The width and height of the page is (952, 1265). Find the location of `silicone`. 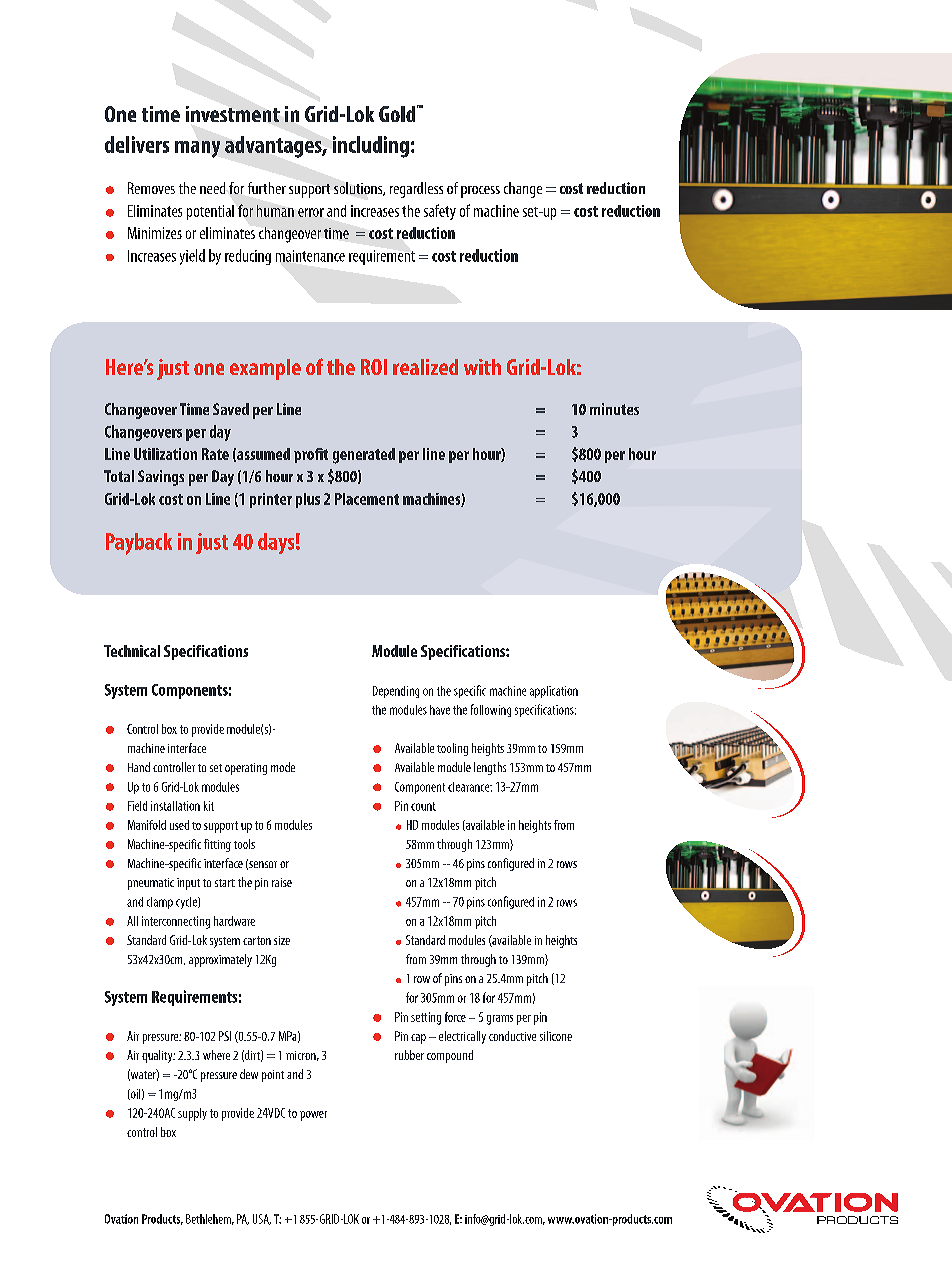

silicone is located at coordinates (556, 1036).
